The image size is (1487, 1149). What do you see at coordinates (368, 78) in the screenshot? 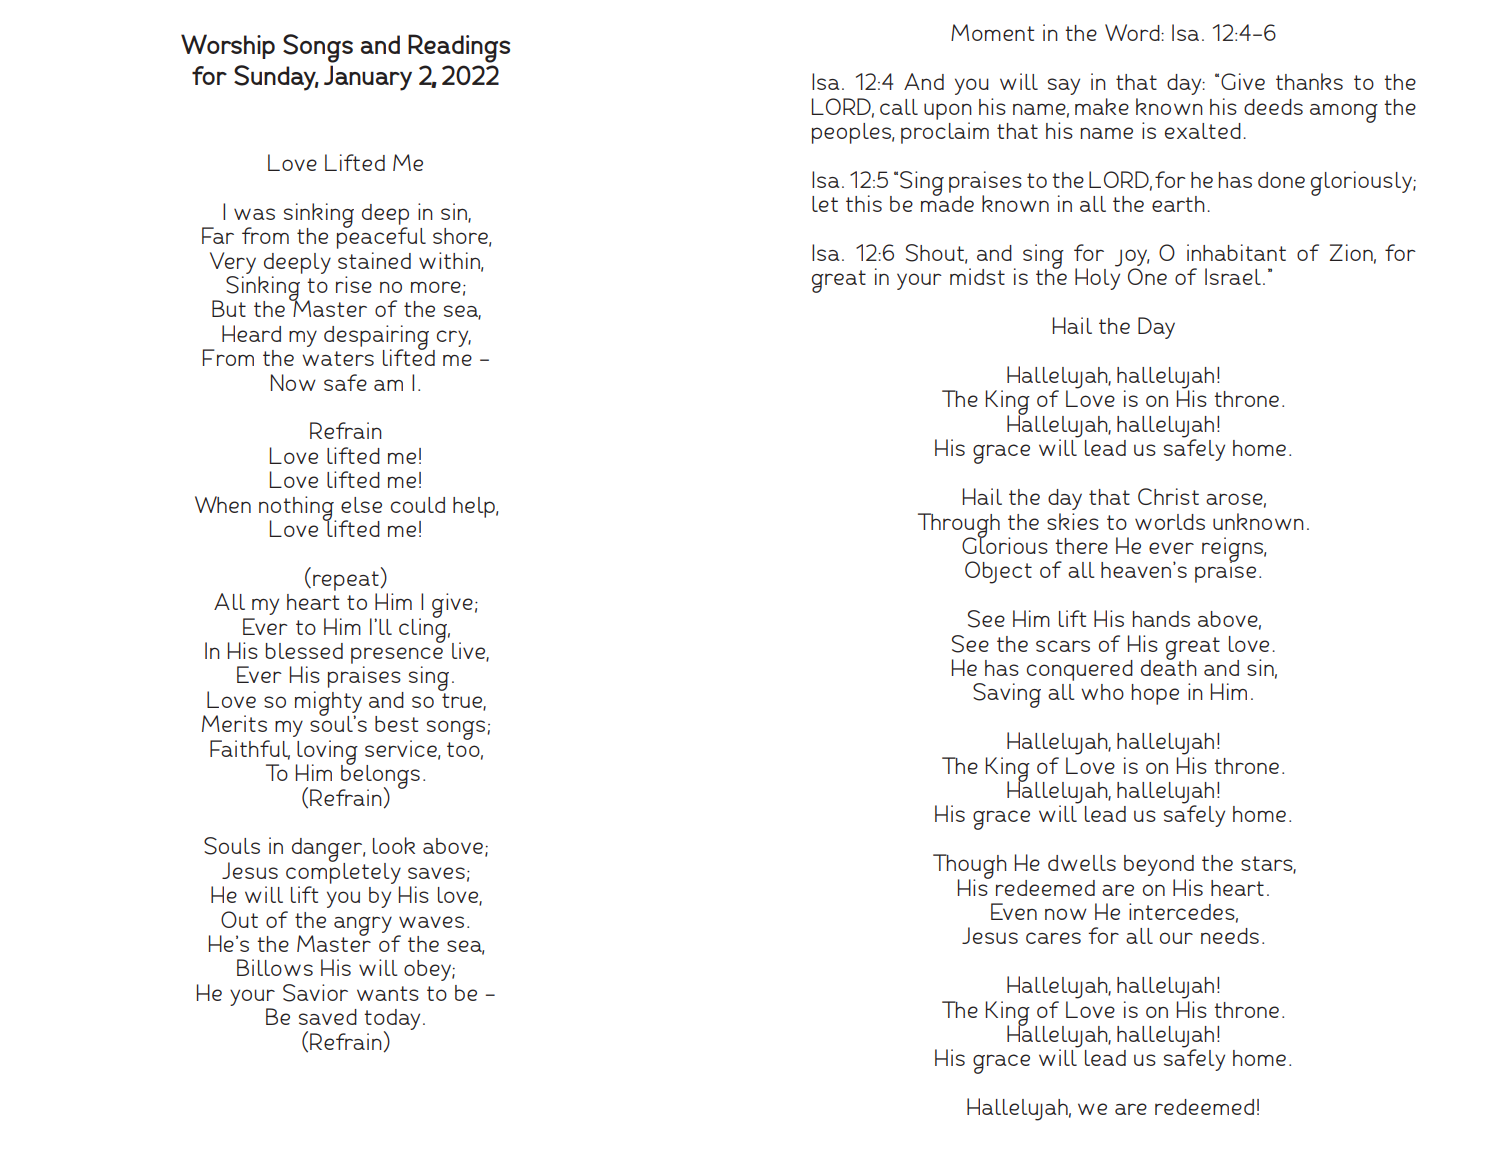
I see `January` at bounding box center [368, 78].
